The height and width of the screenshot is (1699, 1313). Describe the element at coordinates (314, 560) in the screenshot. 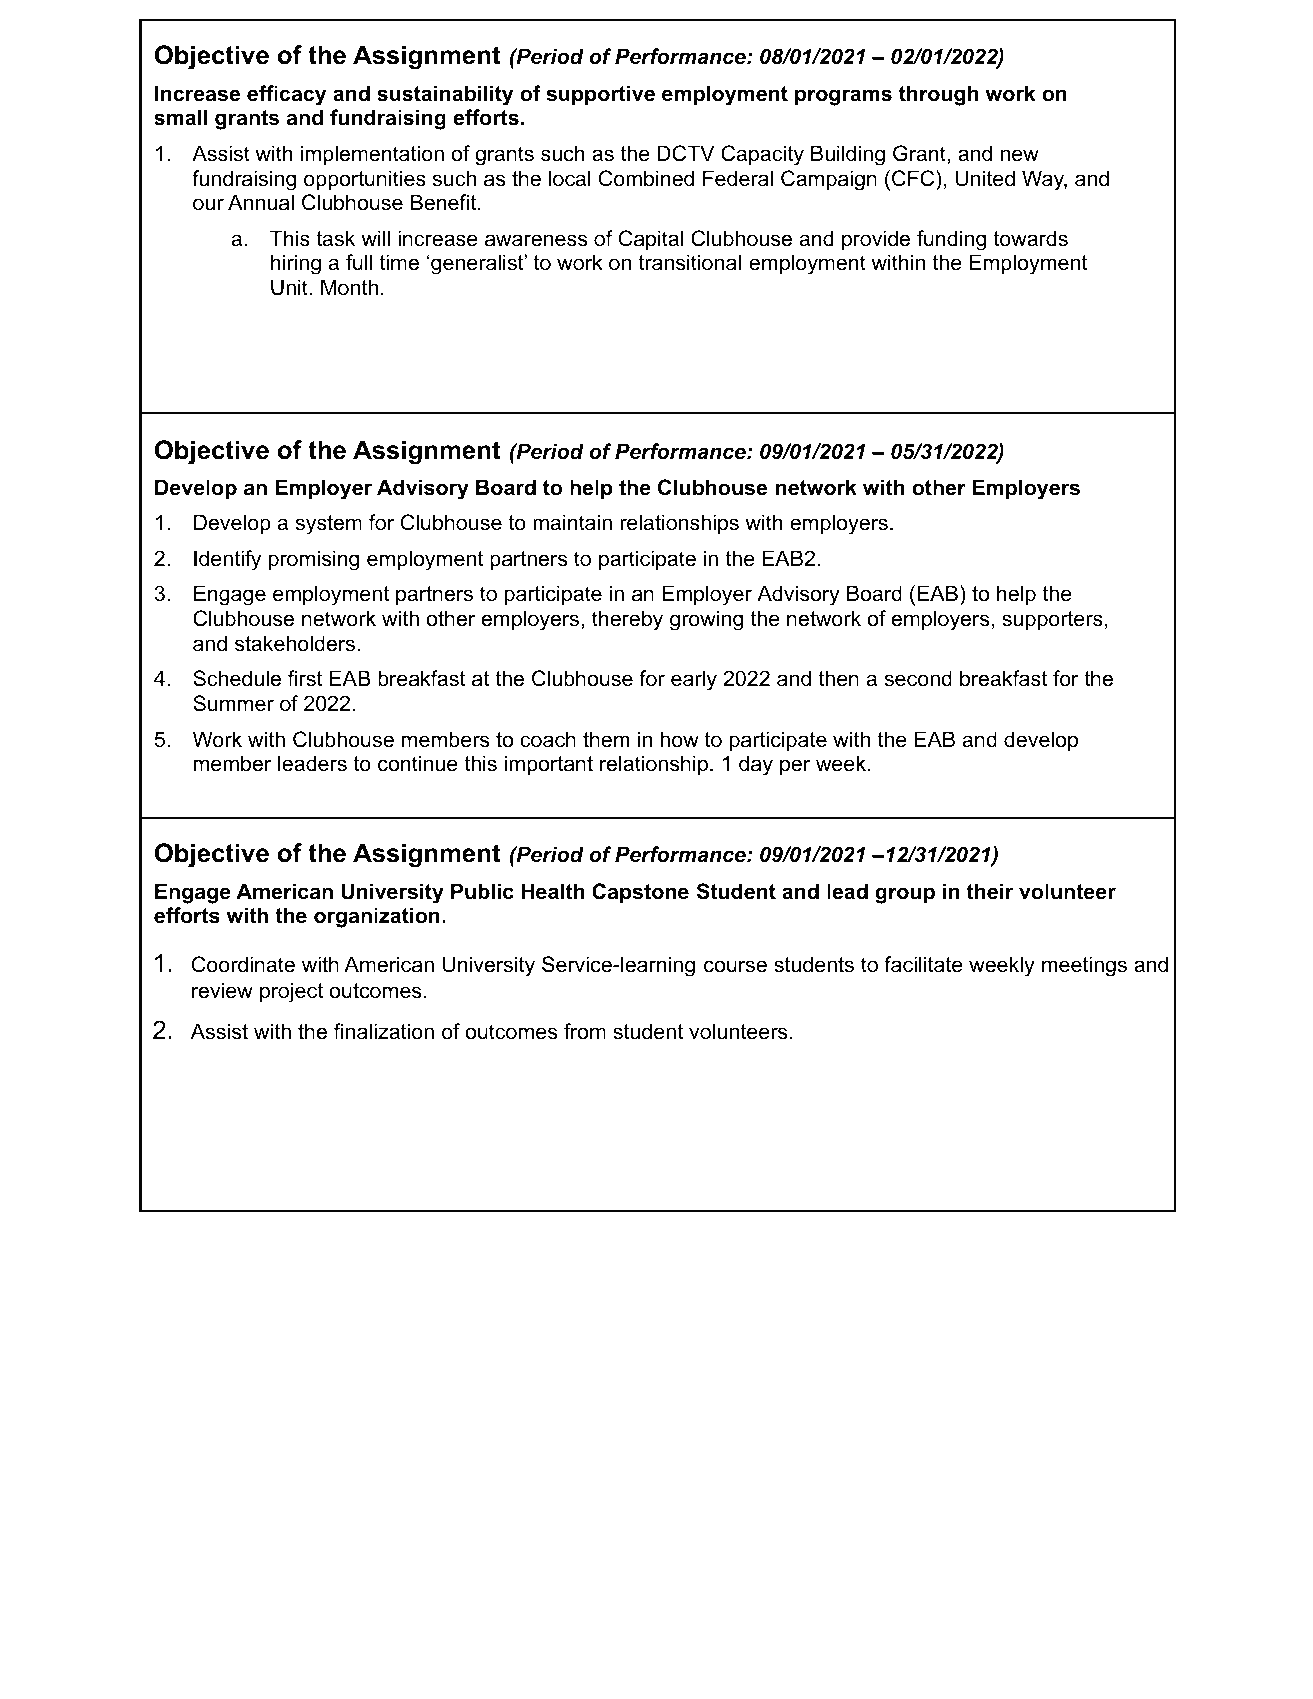

I see `promising` at that location.
